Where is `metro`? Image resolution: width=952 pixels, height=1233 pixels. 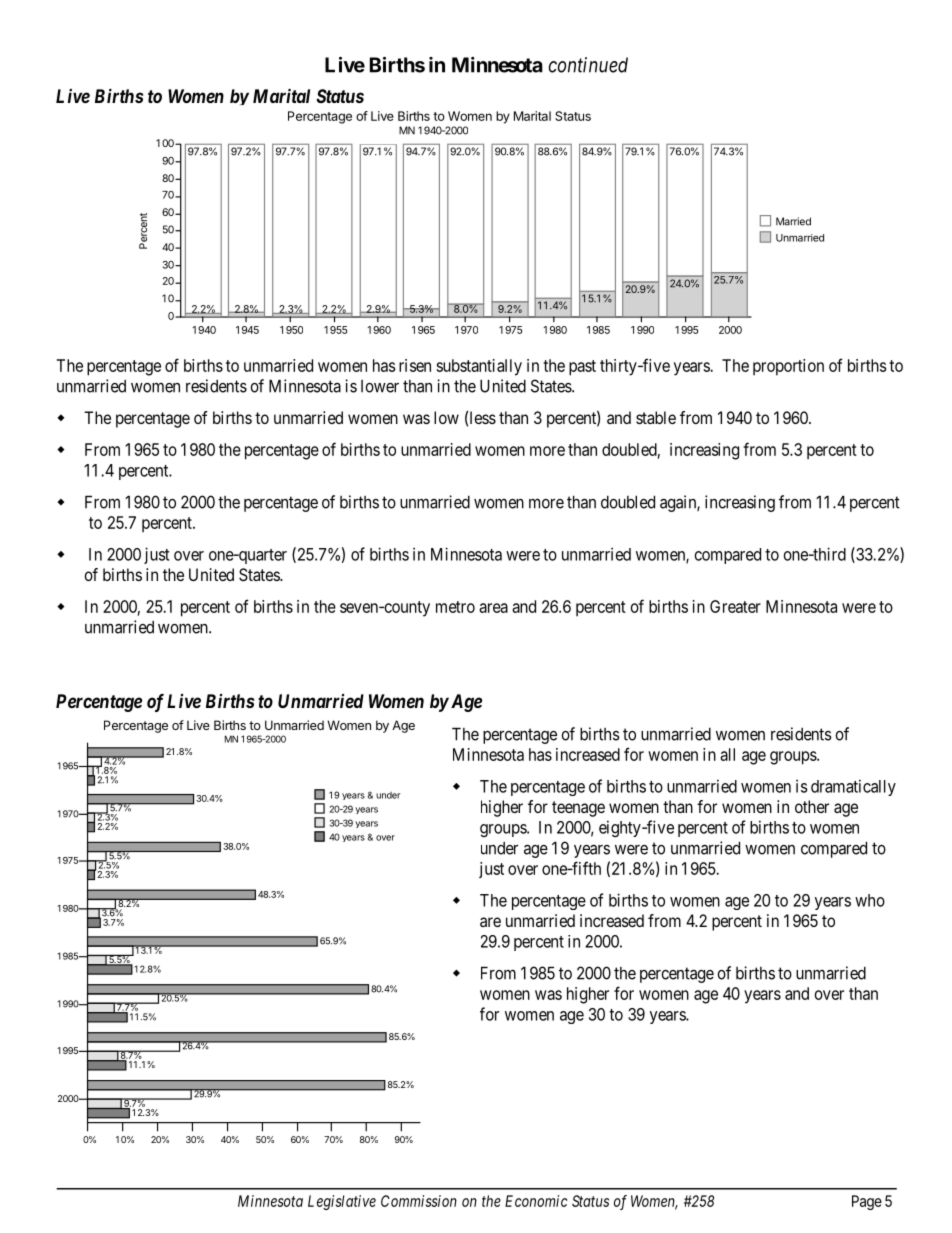 metro is located at coordinates (455, 607).
